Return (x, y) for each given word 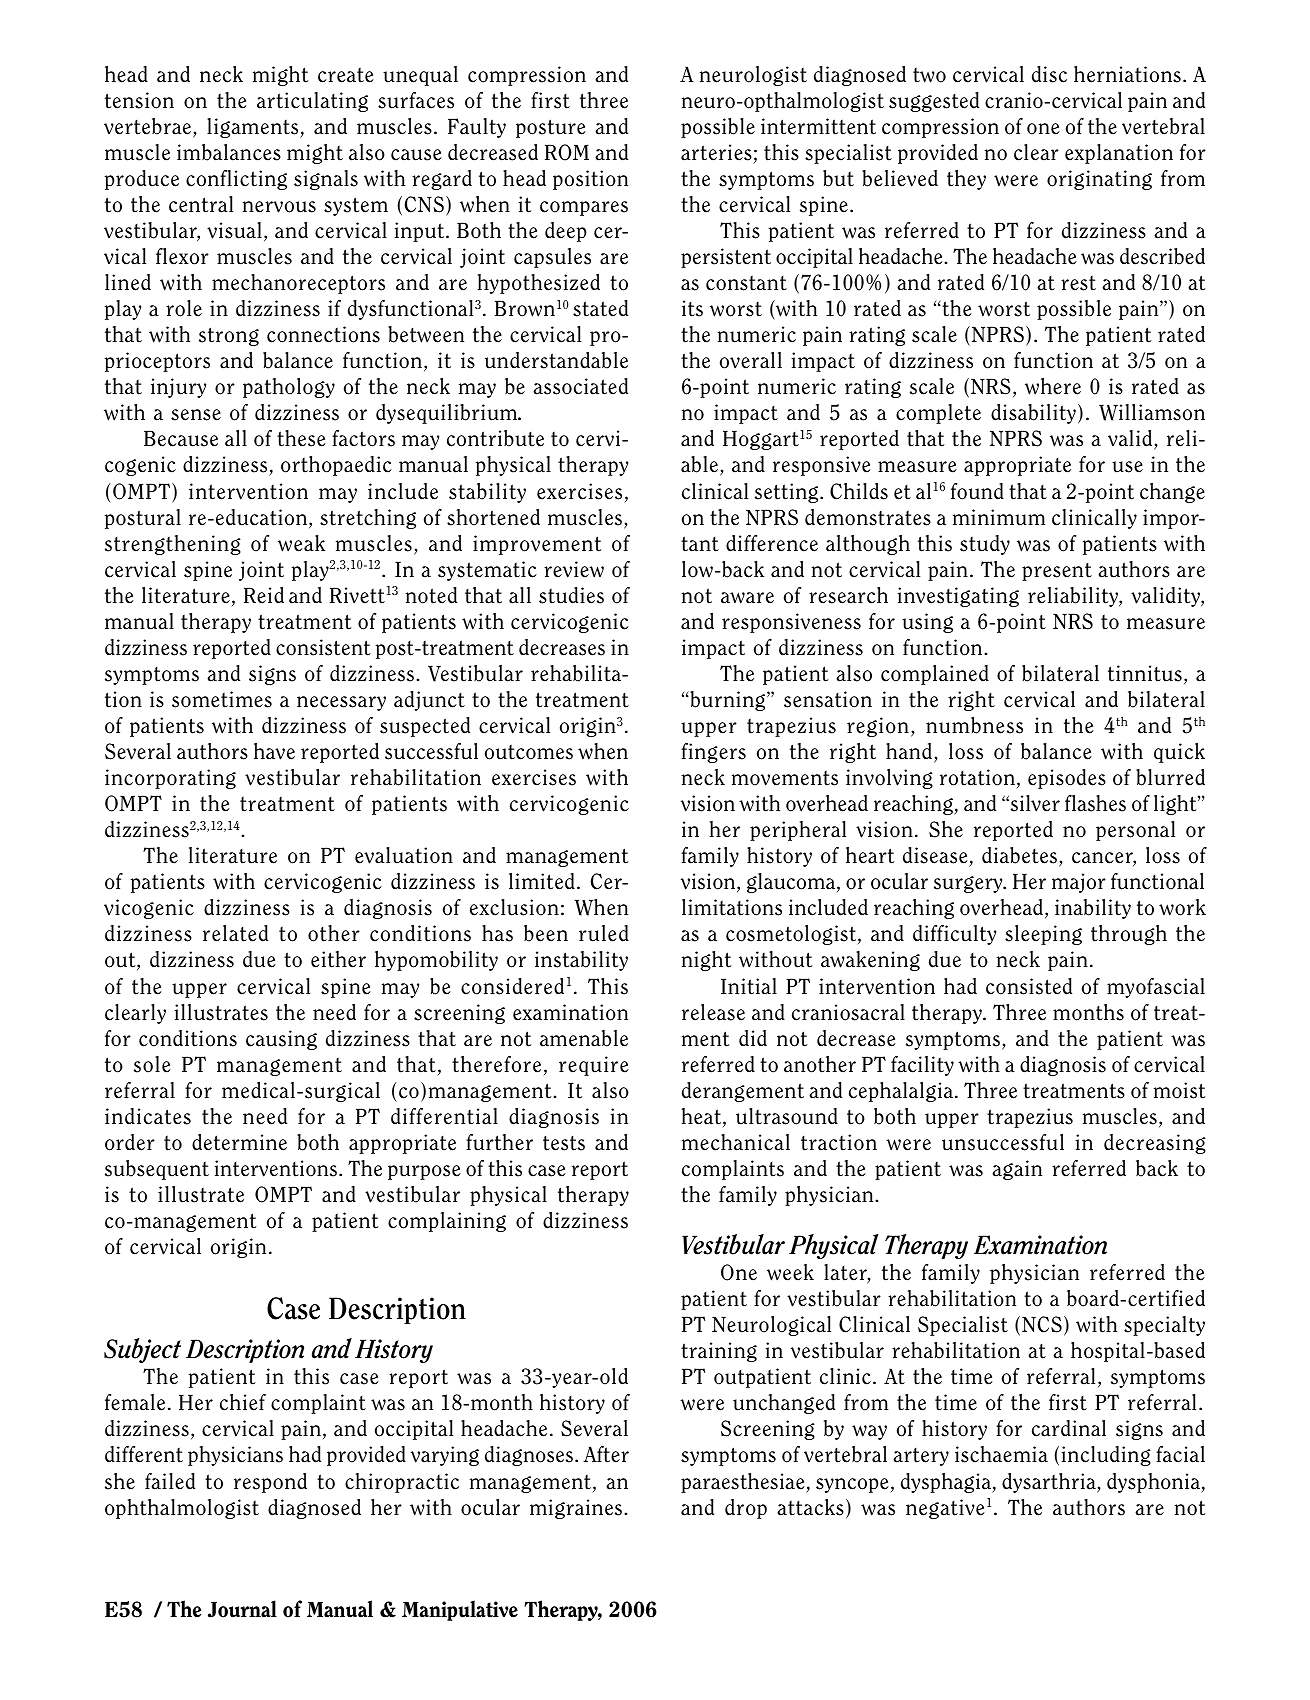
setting (788, 493)
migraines (577, 1509)
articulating (312, 102)
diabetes (1021, 857)
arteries (716, 152)
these (301, 438)
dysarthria (1050, 1483)
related (235, 933)
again (1017, 1170)
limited (542, 881)
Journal (242, 1609)
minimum (999, 517)
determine (239, 1142)
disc (1049, 74)
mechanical (736, 1142)
